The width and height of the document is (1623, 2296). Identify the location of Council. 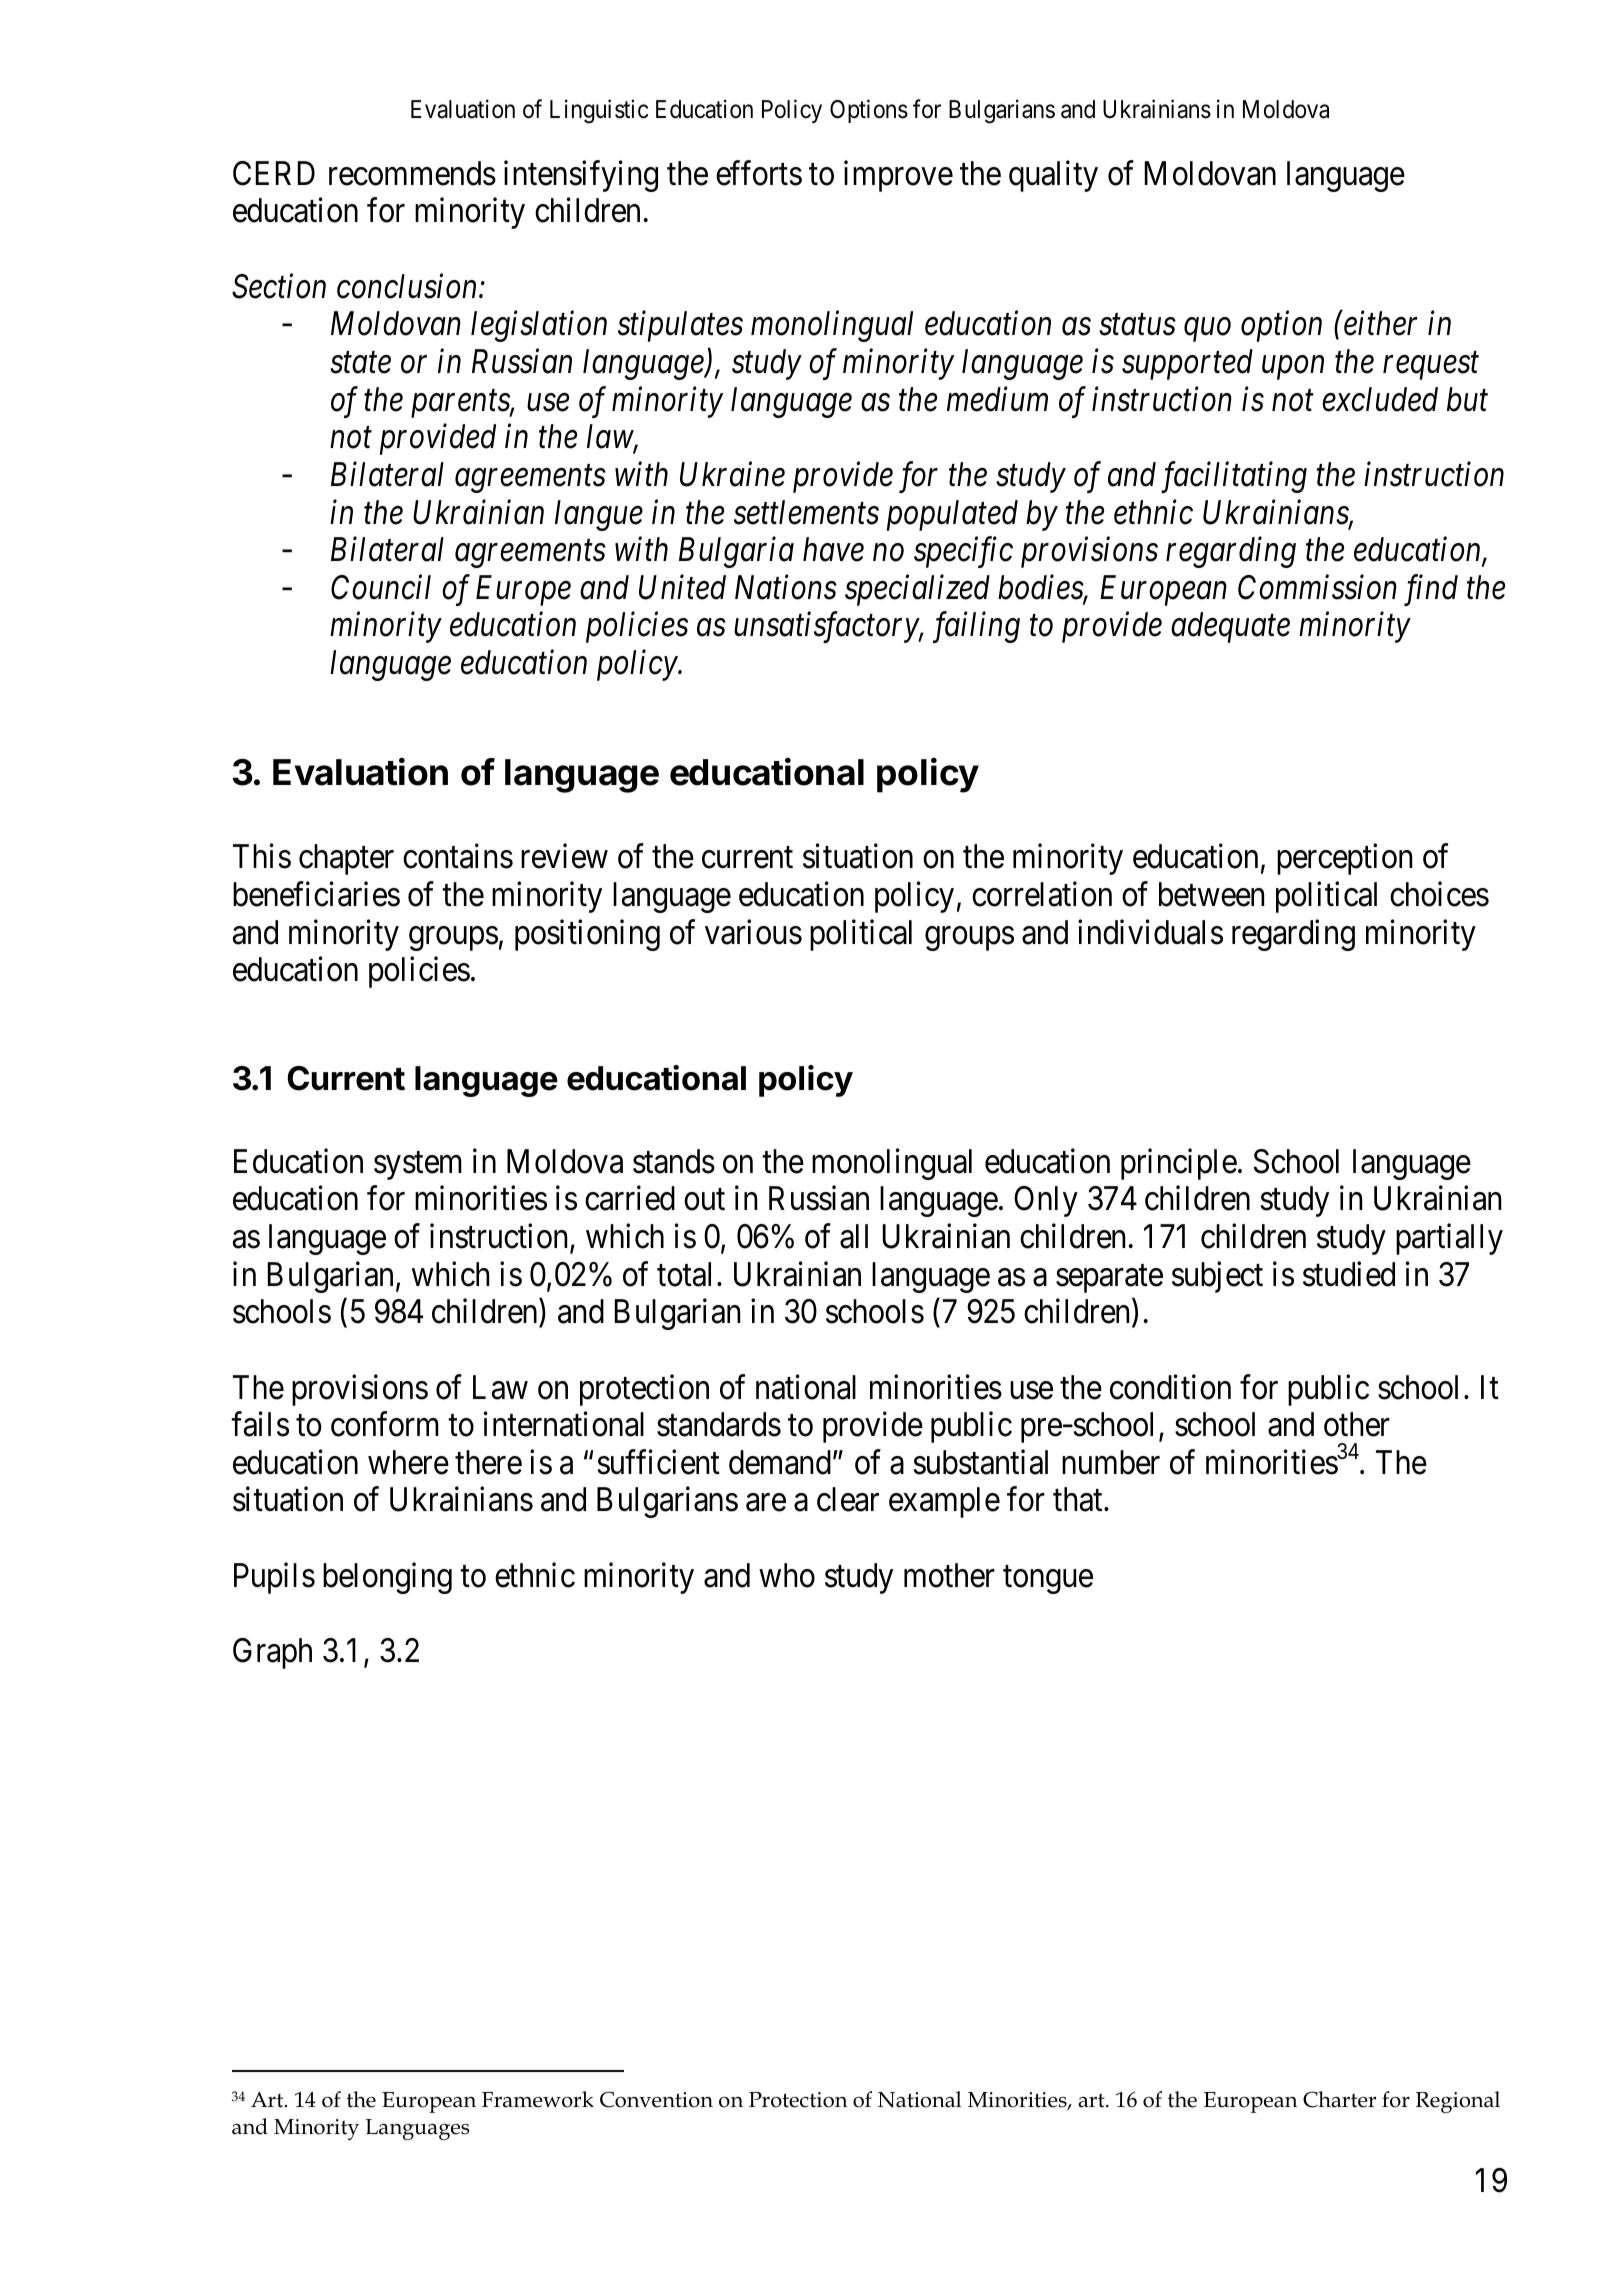
(381, 587).
